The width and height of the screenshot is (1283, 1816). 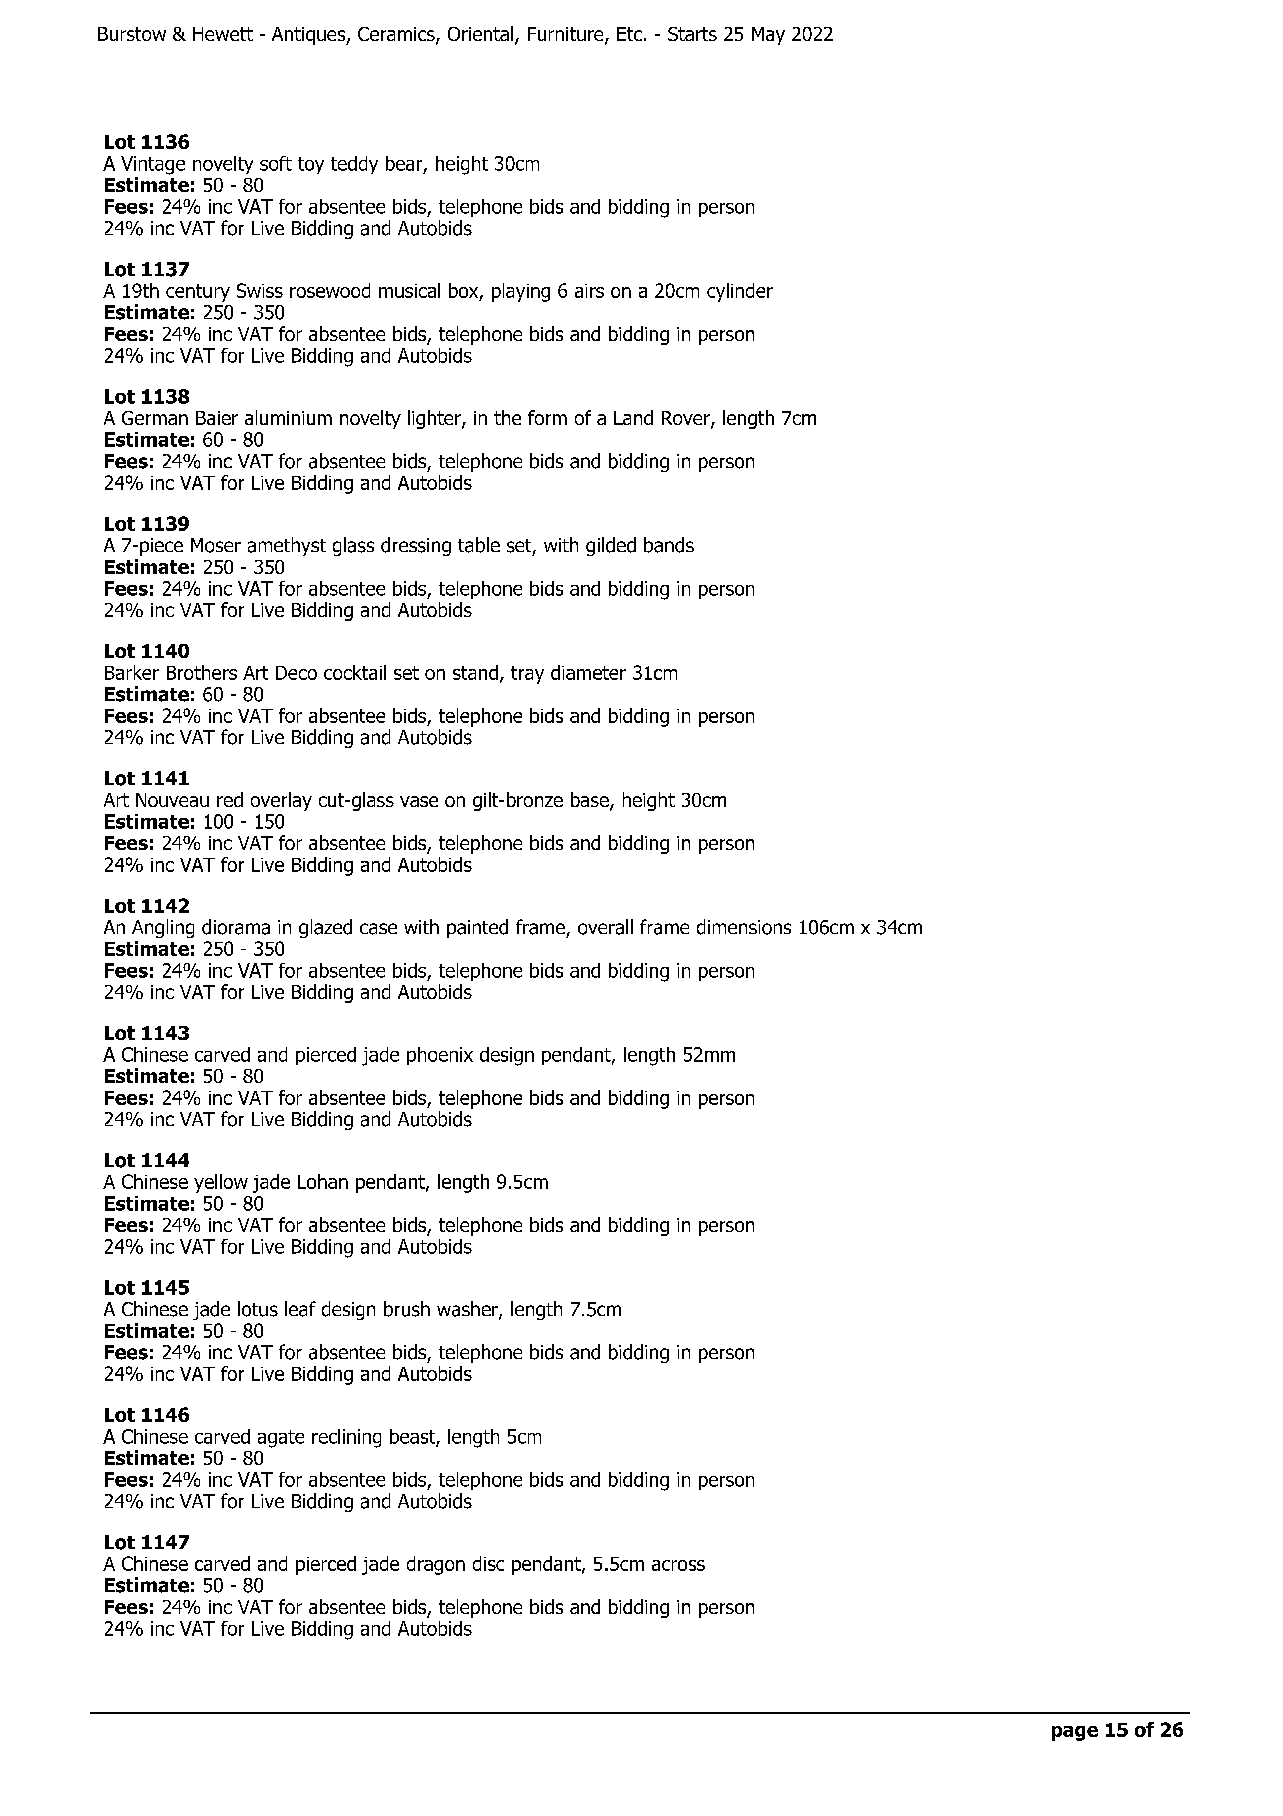 I want to click on Brothers, so click(x=202, y=672).
